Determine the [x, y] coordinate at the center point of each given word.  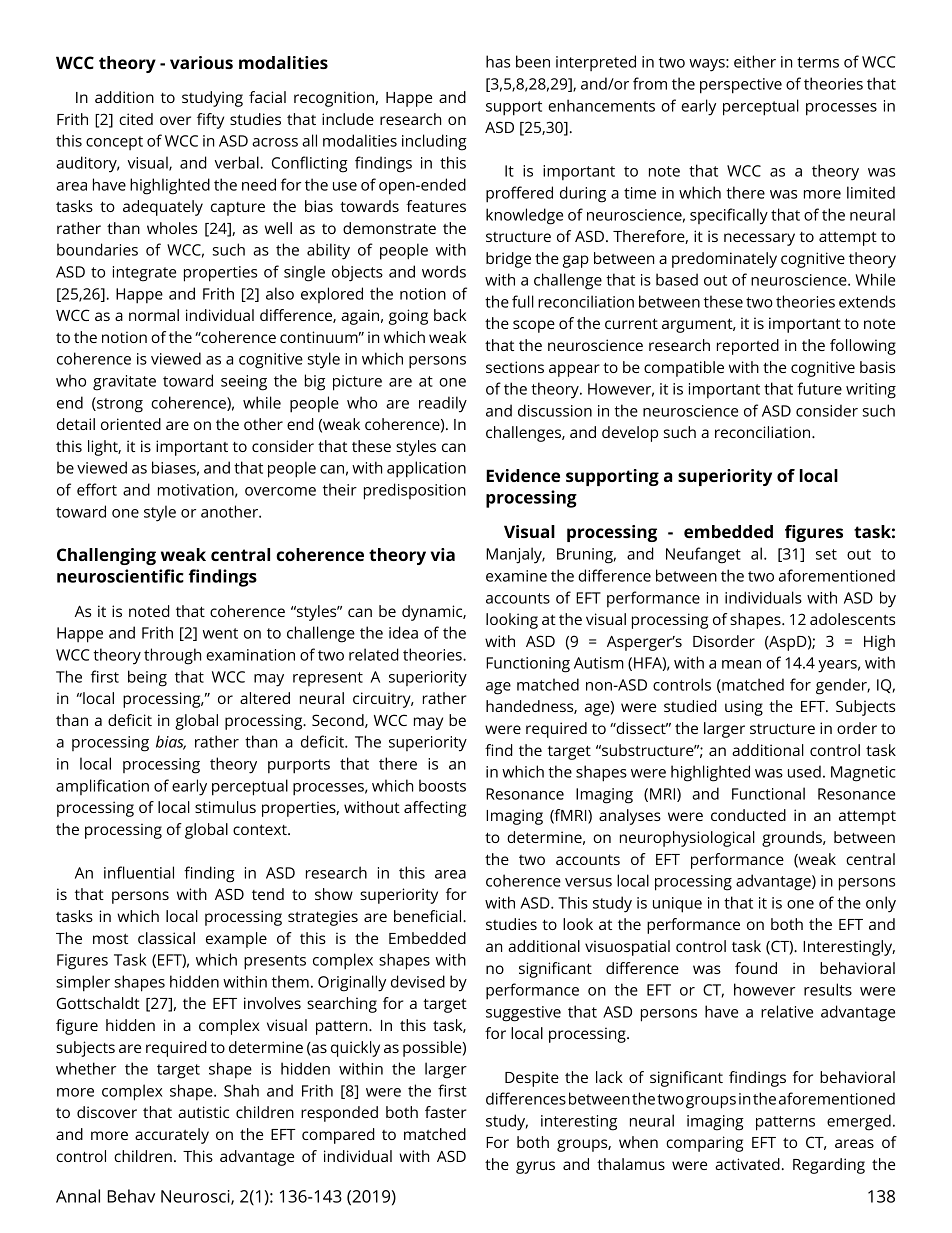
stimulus [225, 807]
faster [446, 1112]
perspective [741, 86]
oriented [131, 424]
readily [443, 404]
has [498, 61]
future [819, 388]
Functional [768, 793]
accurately [172, 1136]
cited [136, 119]
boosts [442, 785]
